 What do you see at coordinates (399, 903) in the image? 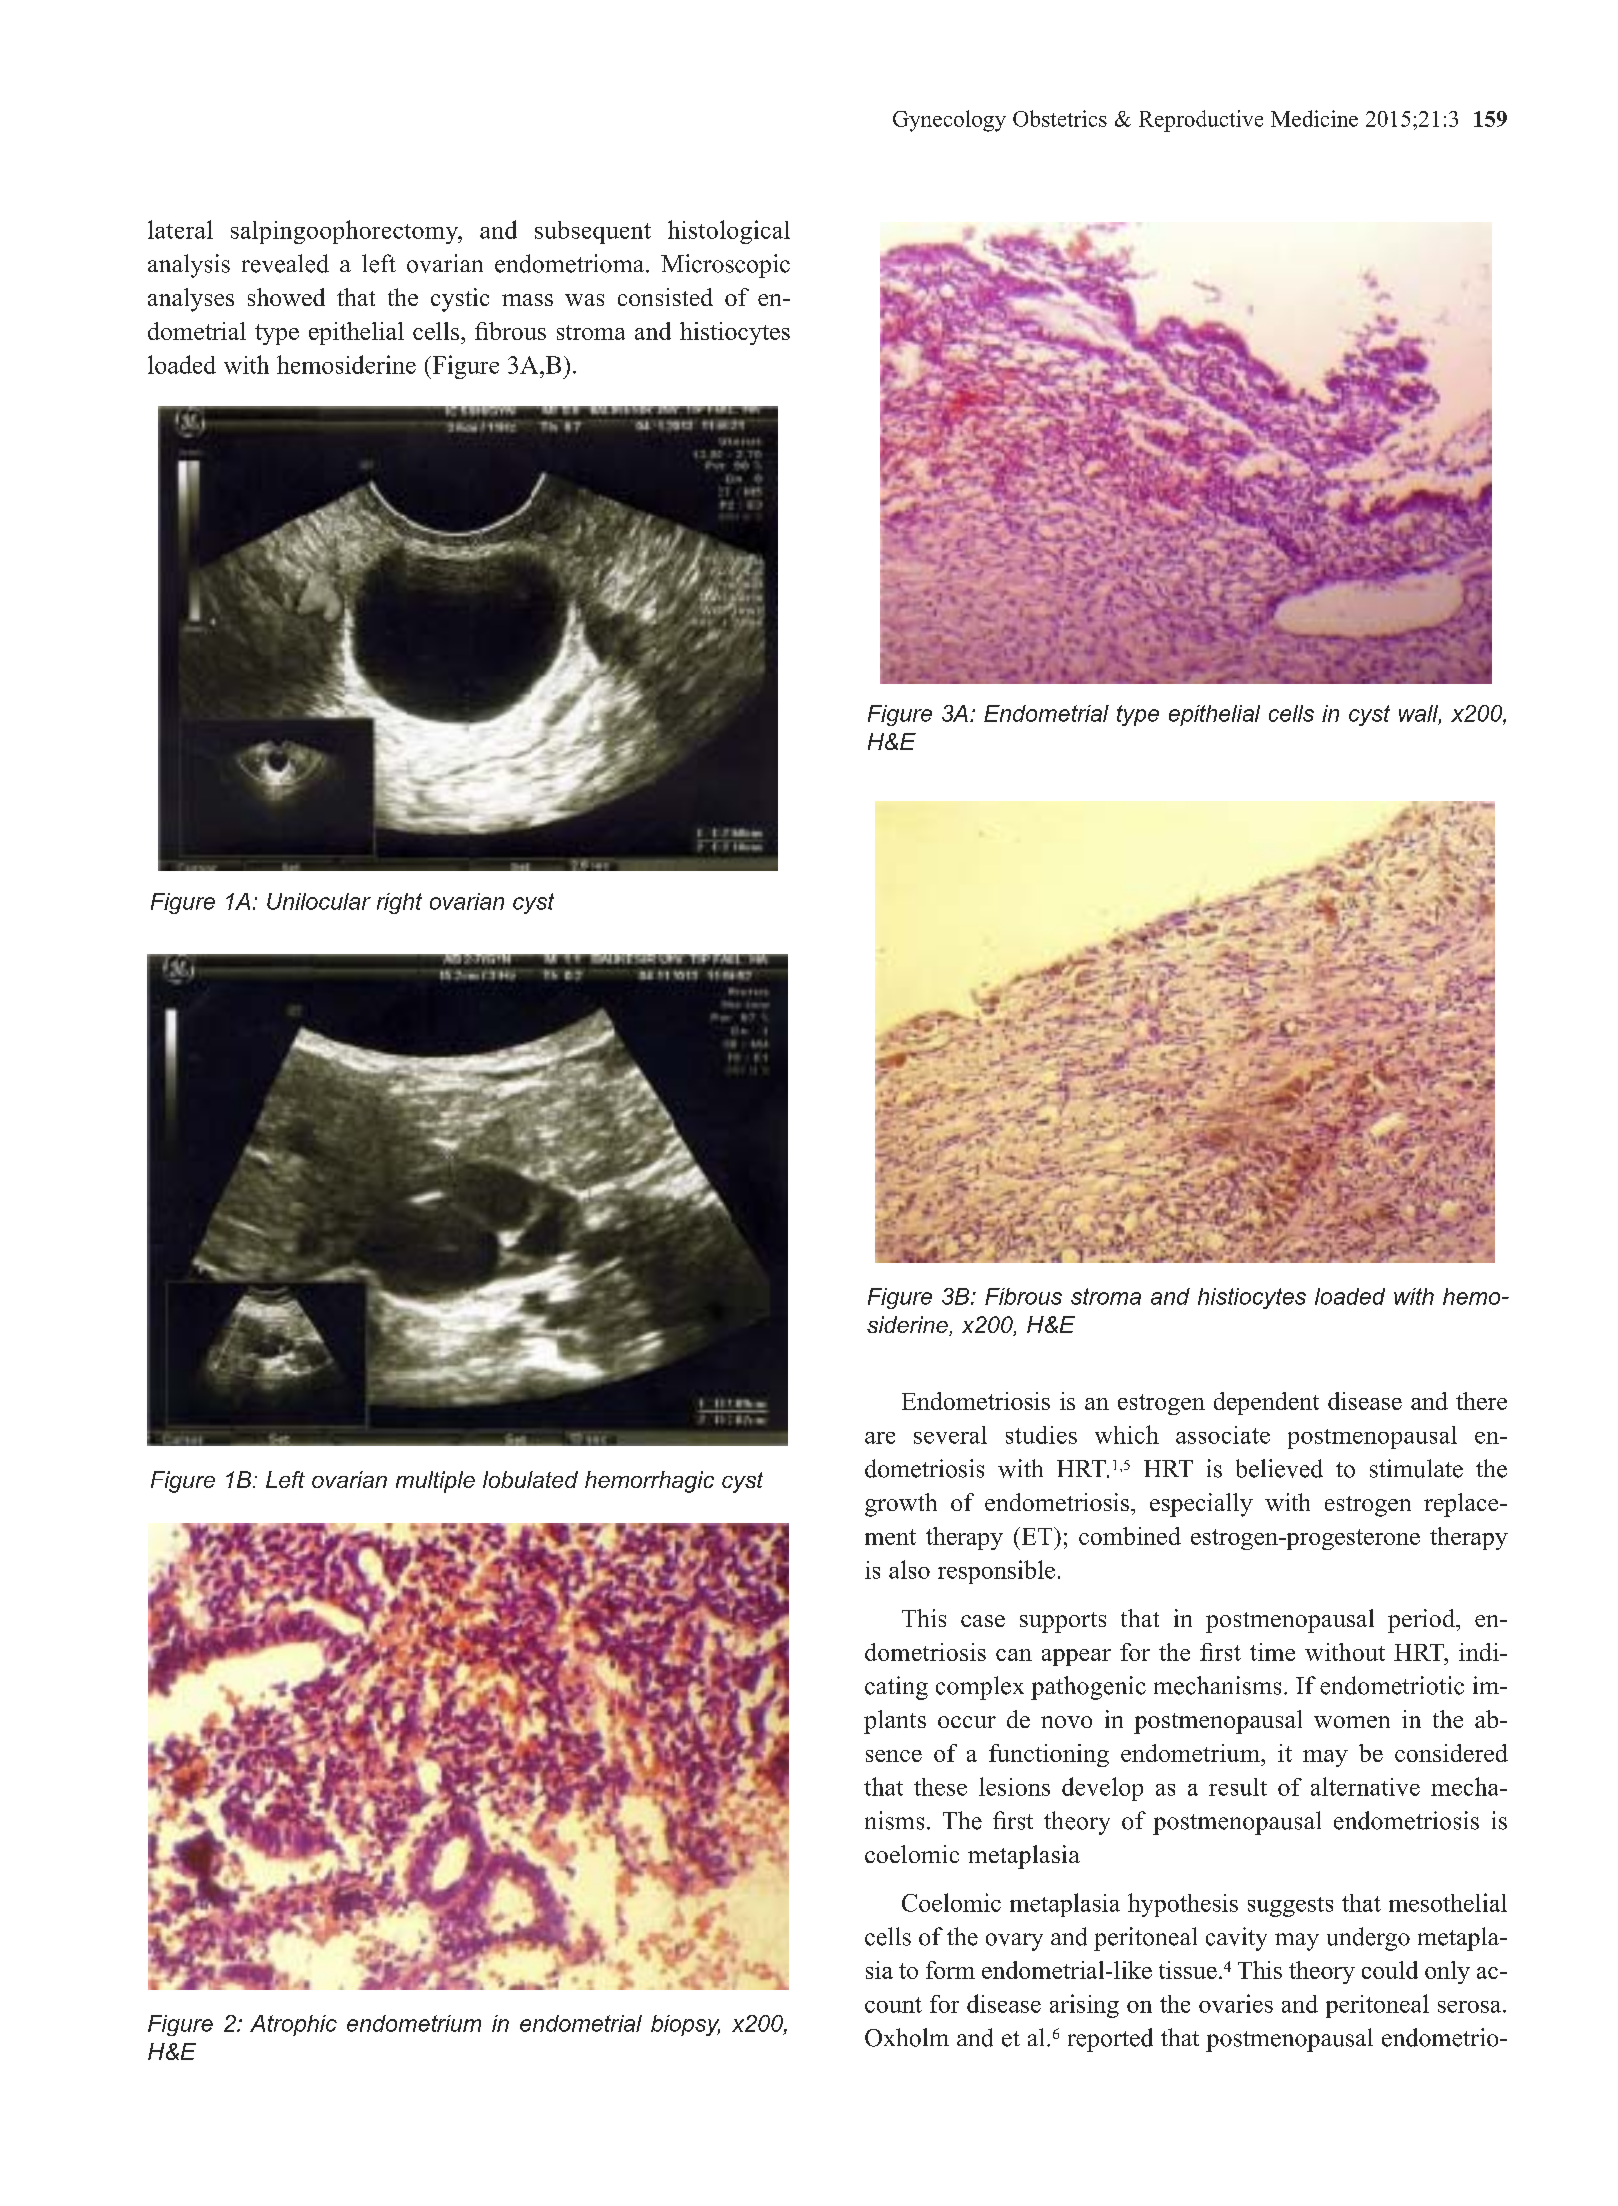
I see `right` at bounding box center [399, 903].
